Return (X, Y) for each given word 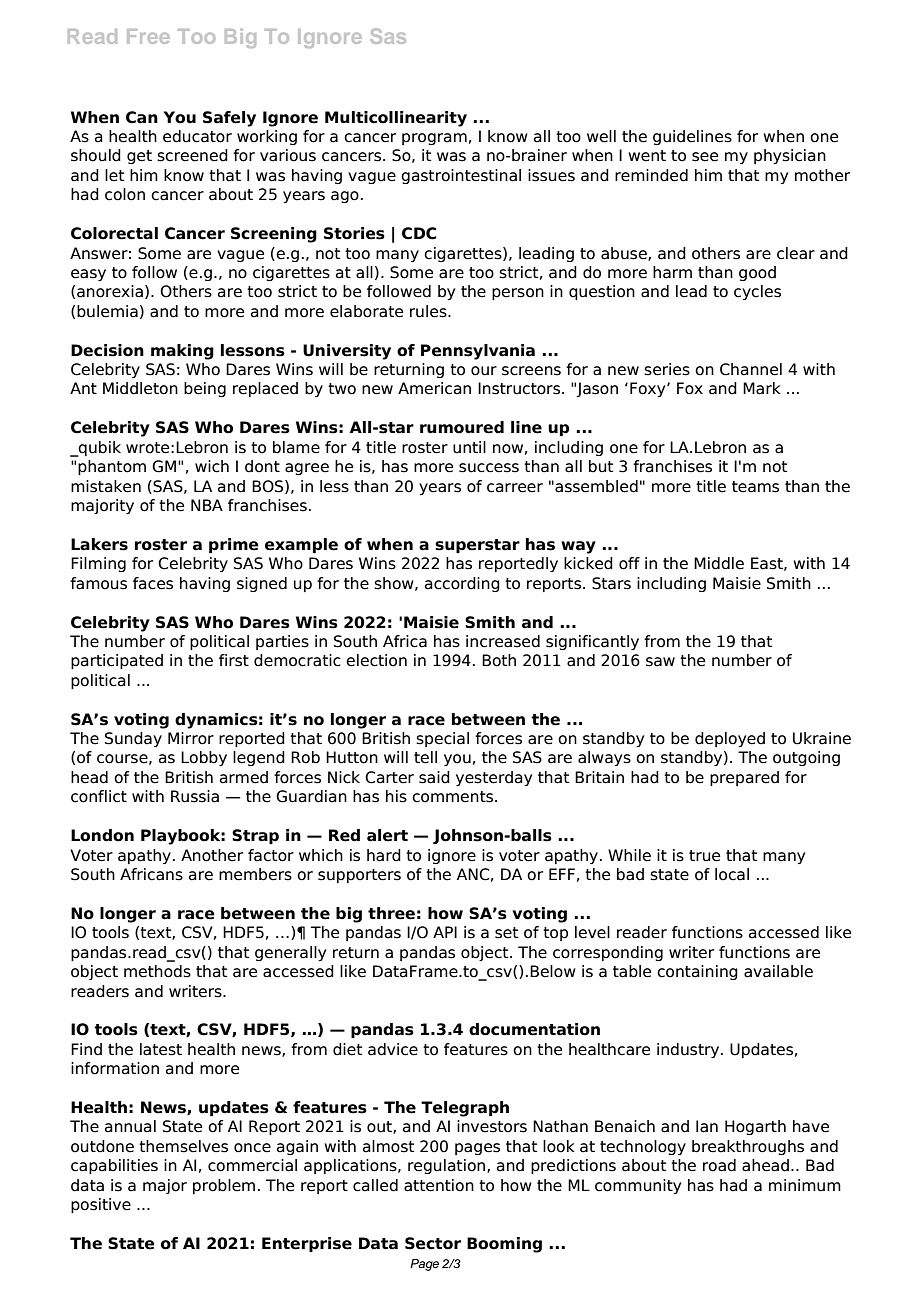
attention (439, 1185)
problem (224, 1186)
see (705, 157)
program (434, 139)
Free (148, 36)
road (719, 1165)
